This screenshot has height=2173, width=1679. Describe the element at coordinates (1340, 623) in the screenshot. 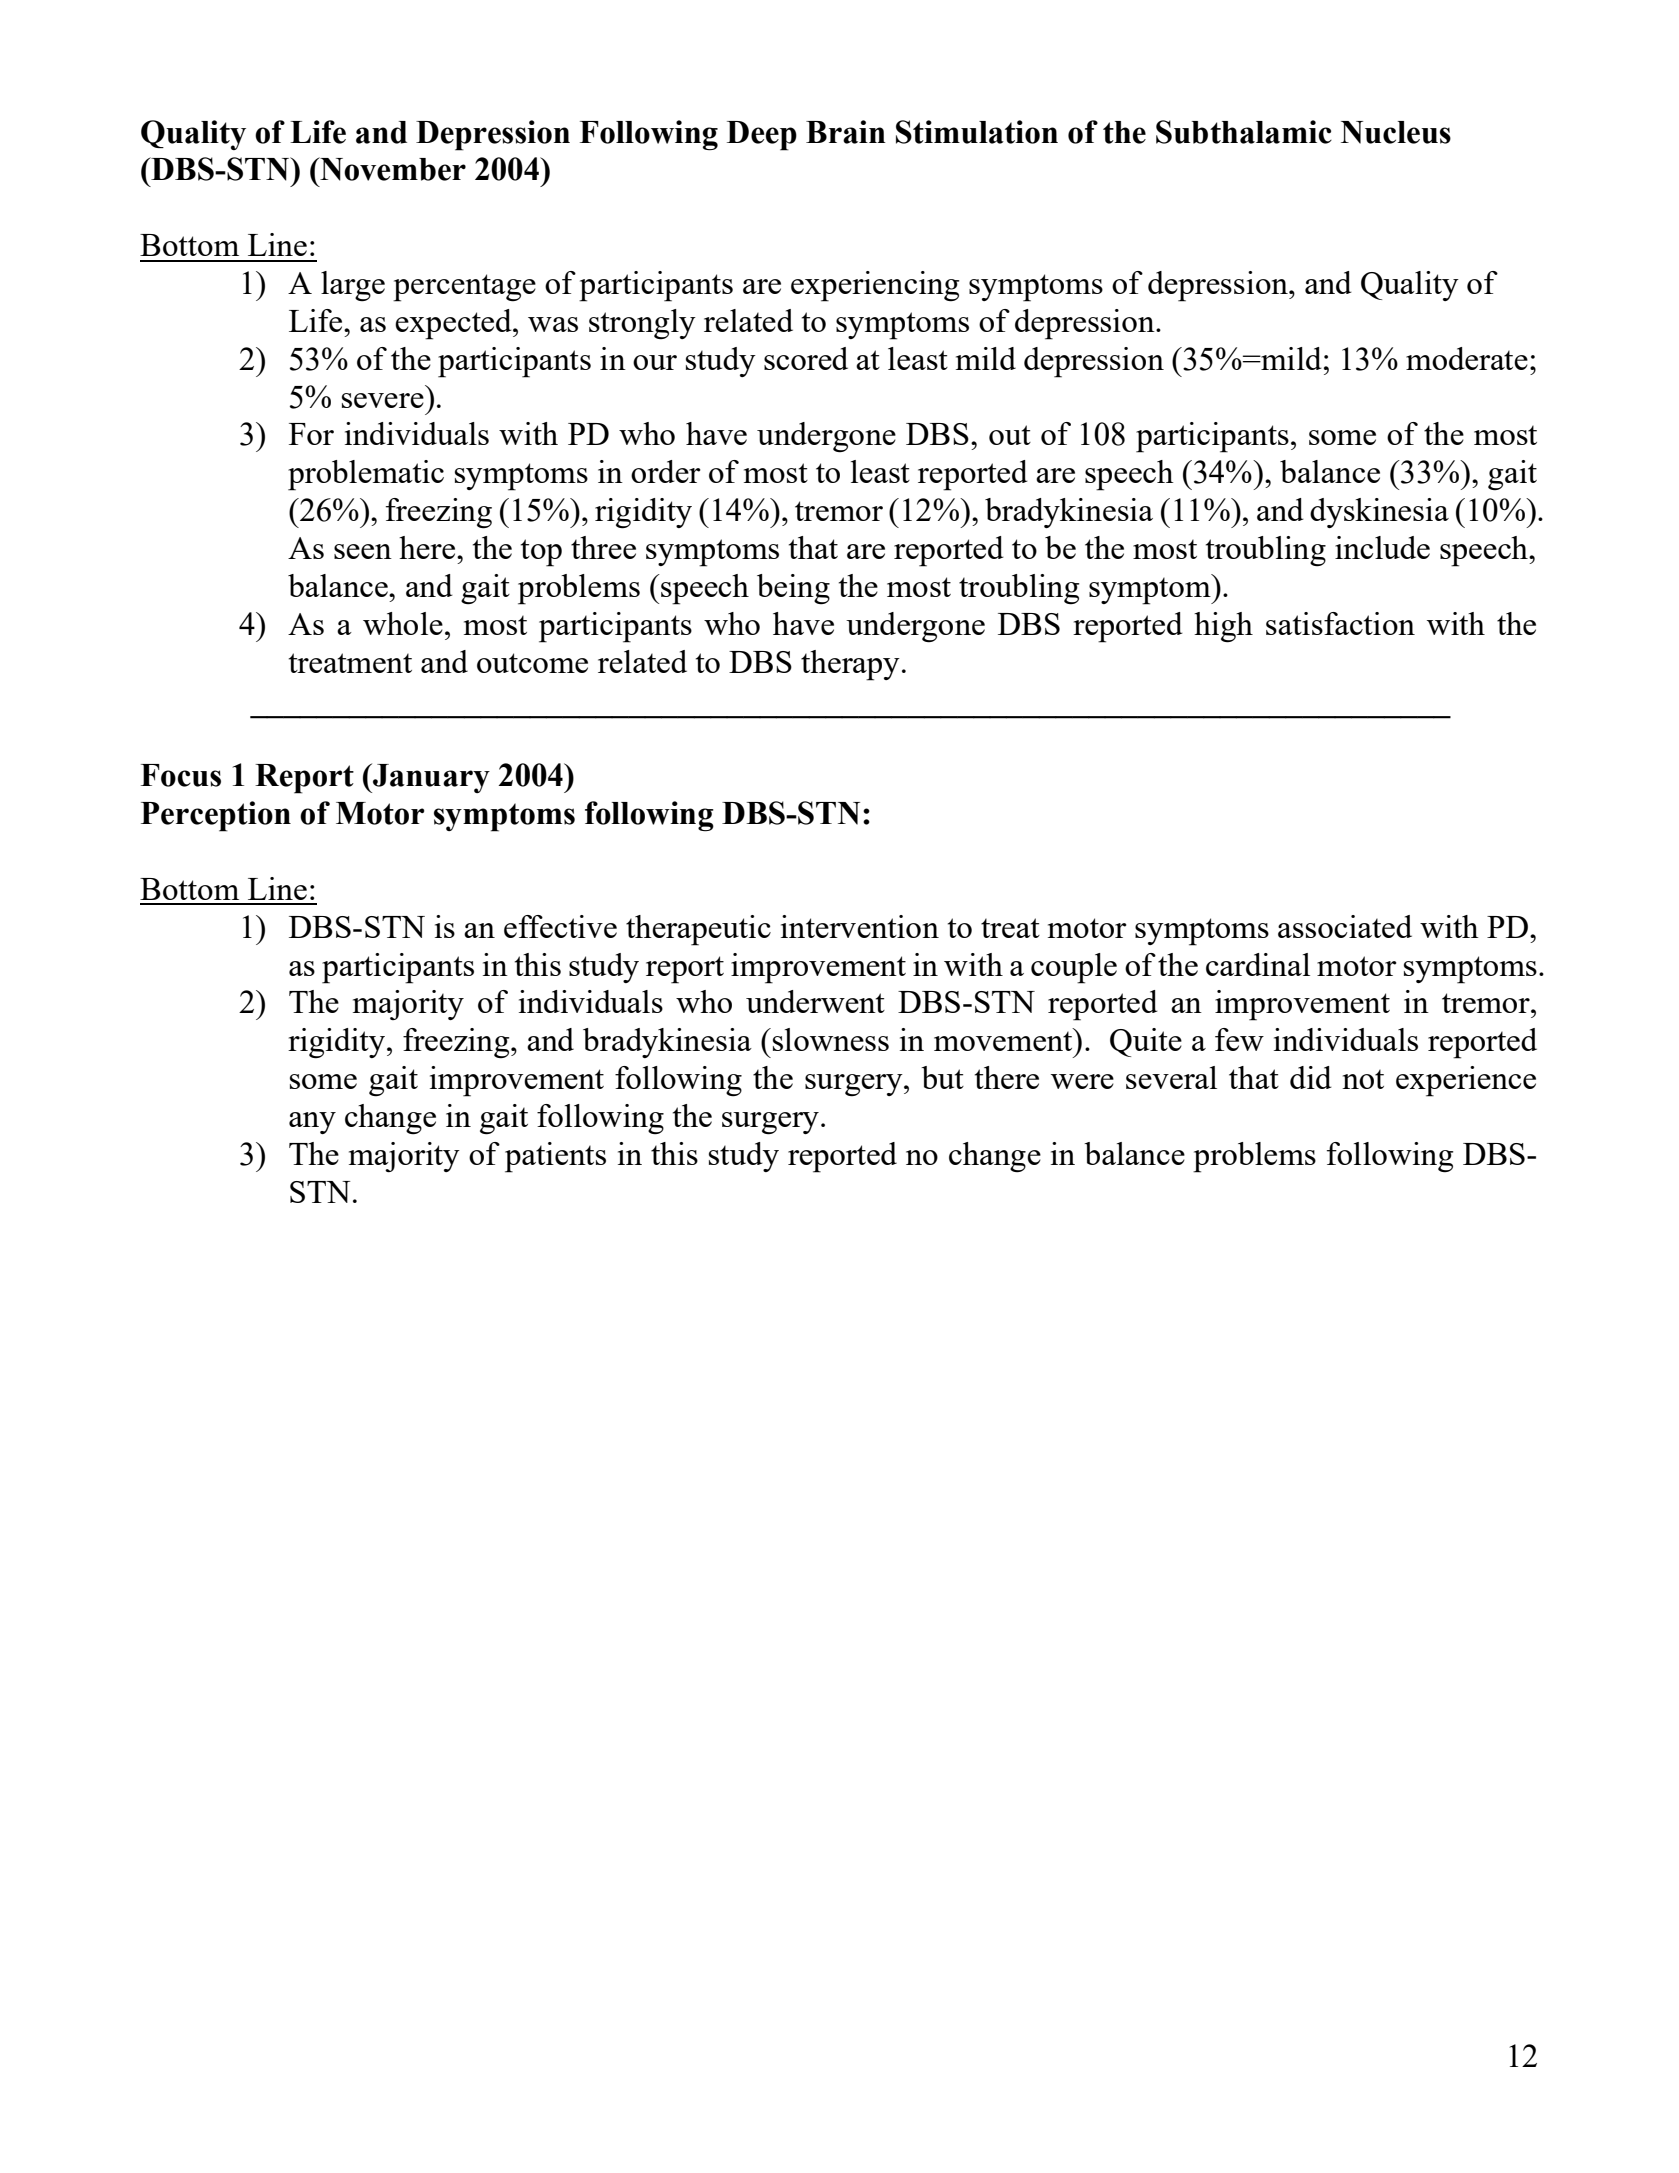

I see `satisfaction` at that location.
